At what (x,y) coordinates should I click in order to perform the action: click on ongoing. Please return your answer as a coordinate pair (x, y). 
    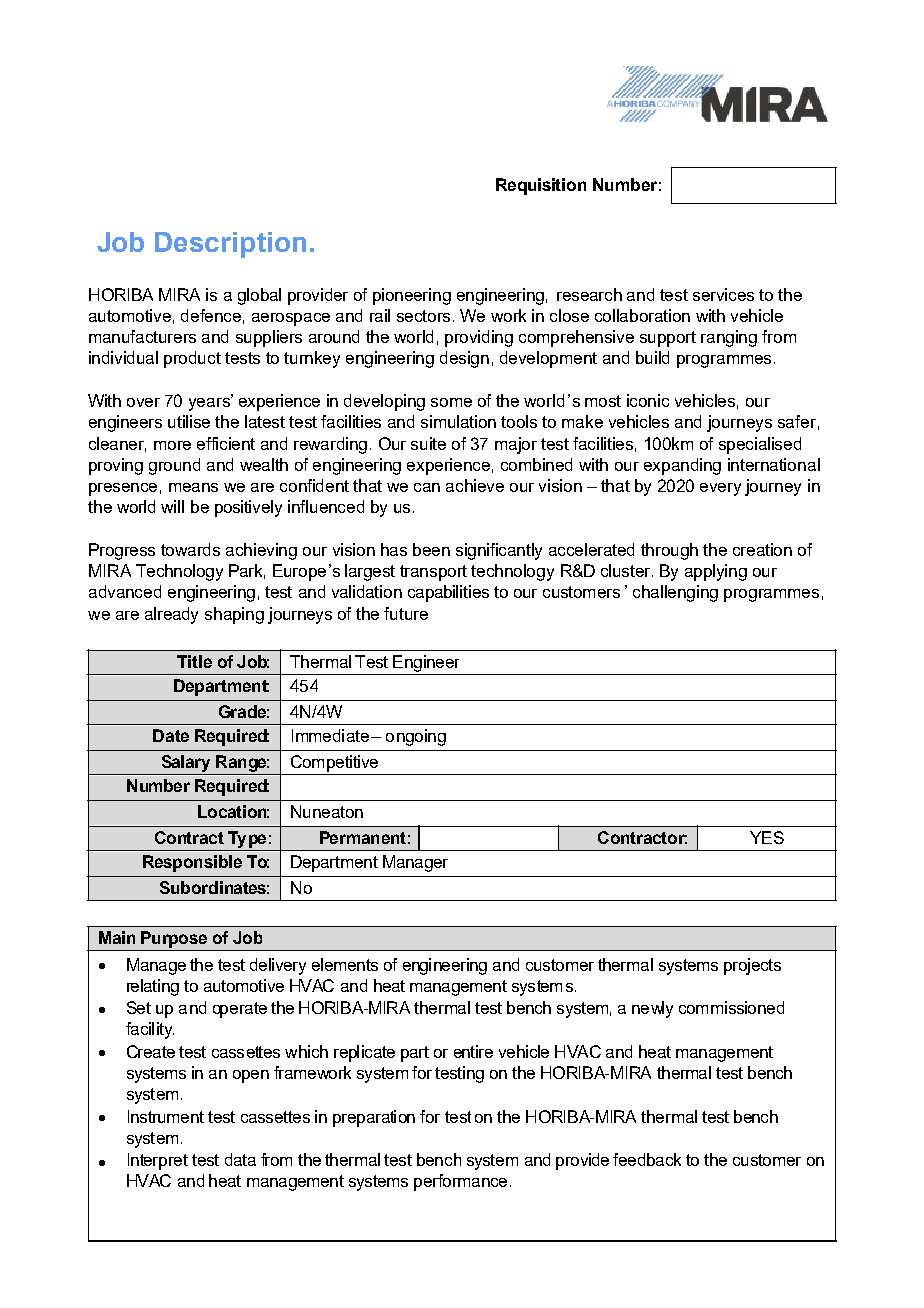
    Looking at the image, I should click on (416, 737).
